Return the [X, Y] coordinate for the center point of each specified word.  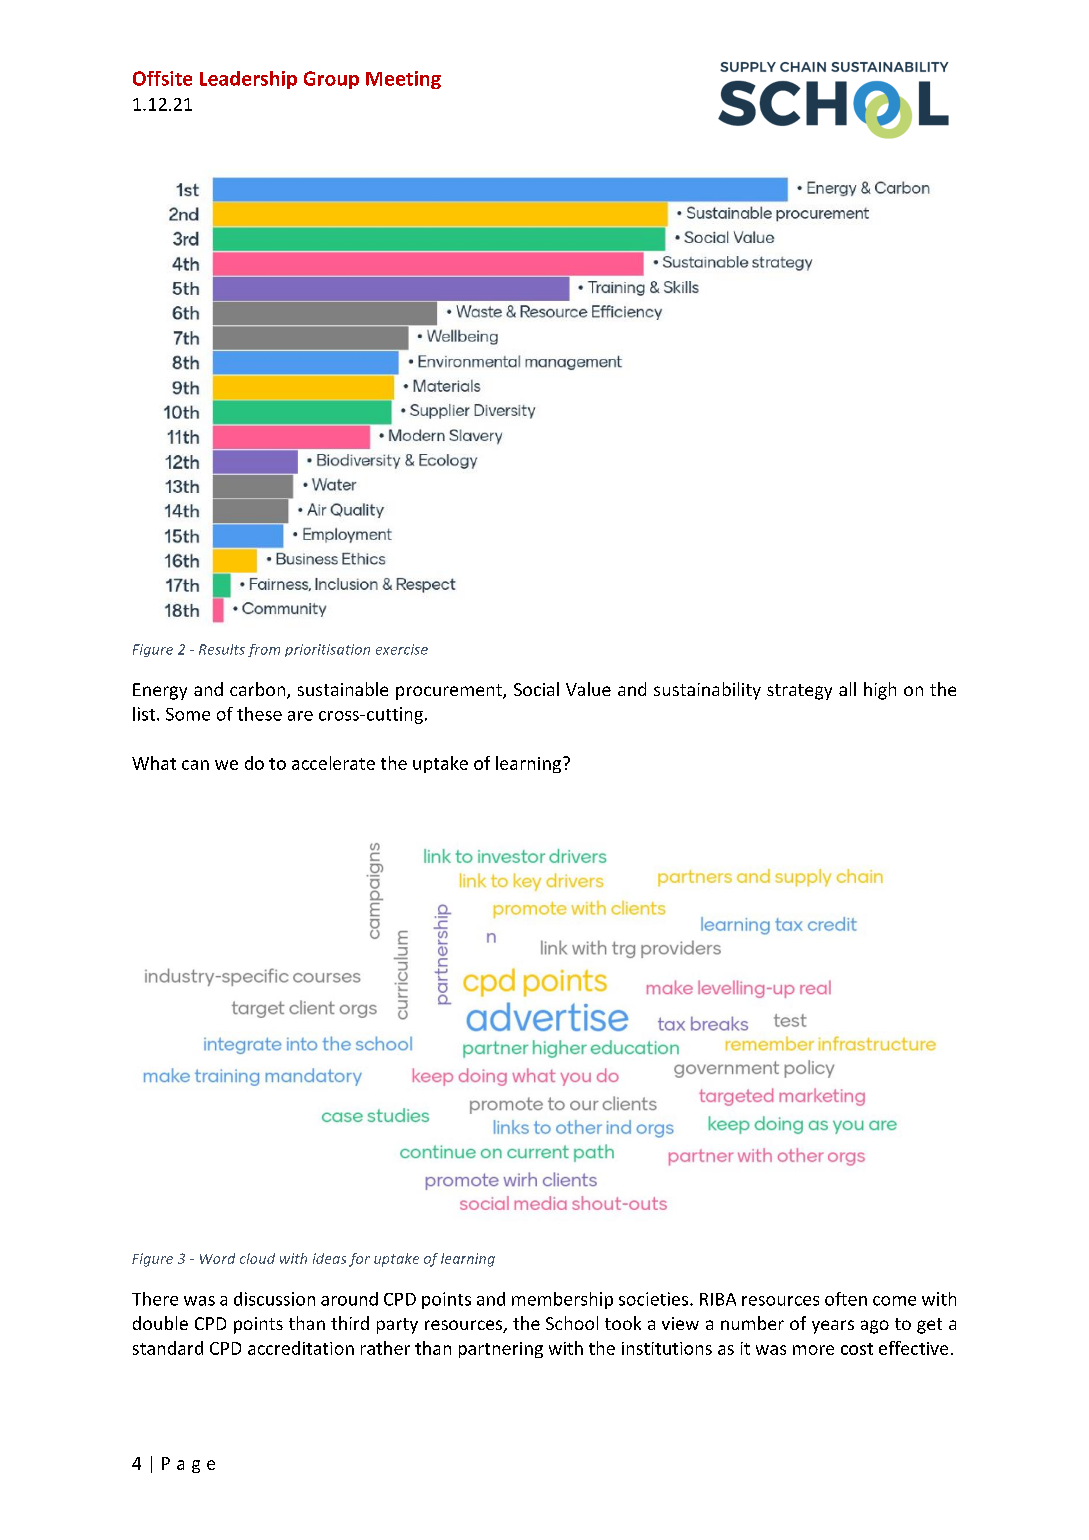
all [847, 689]
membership [562, 1300]
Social [536, 689]
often [846, 1299]
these [259, 714]
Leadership [248, 80]
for [359, 1260]
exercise [402, 649]
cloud [257, 1258]
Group [331, 80]
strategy [799, 692]
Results [222, 649]
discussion [274, 1299]
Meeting [403, 80]
